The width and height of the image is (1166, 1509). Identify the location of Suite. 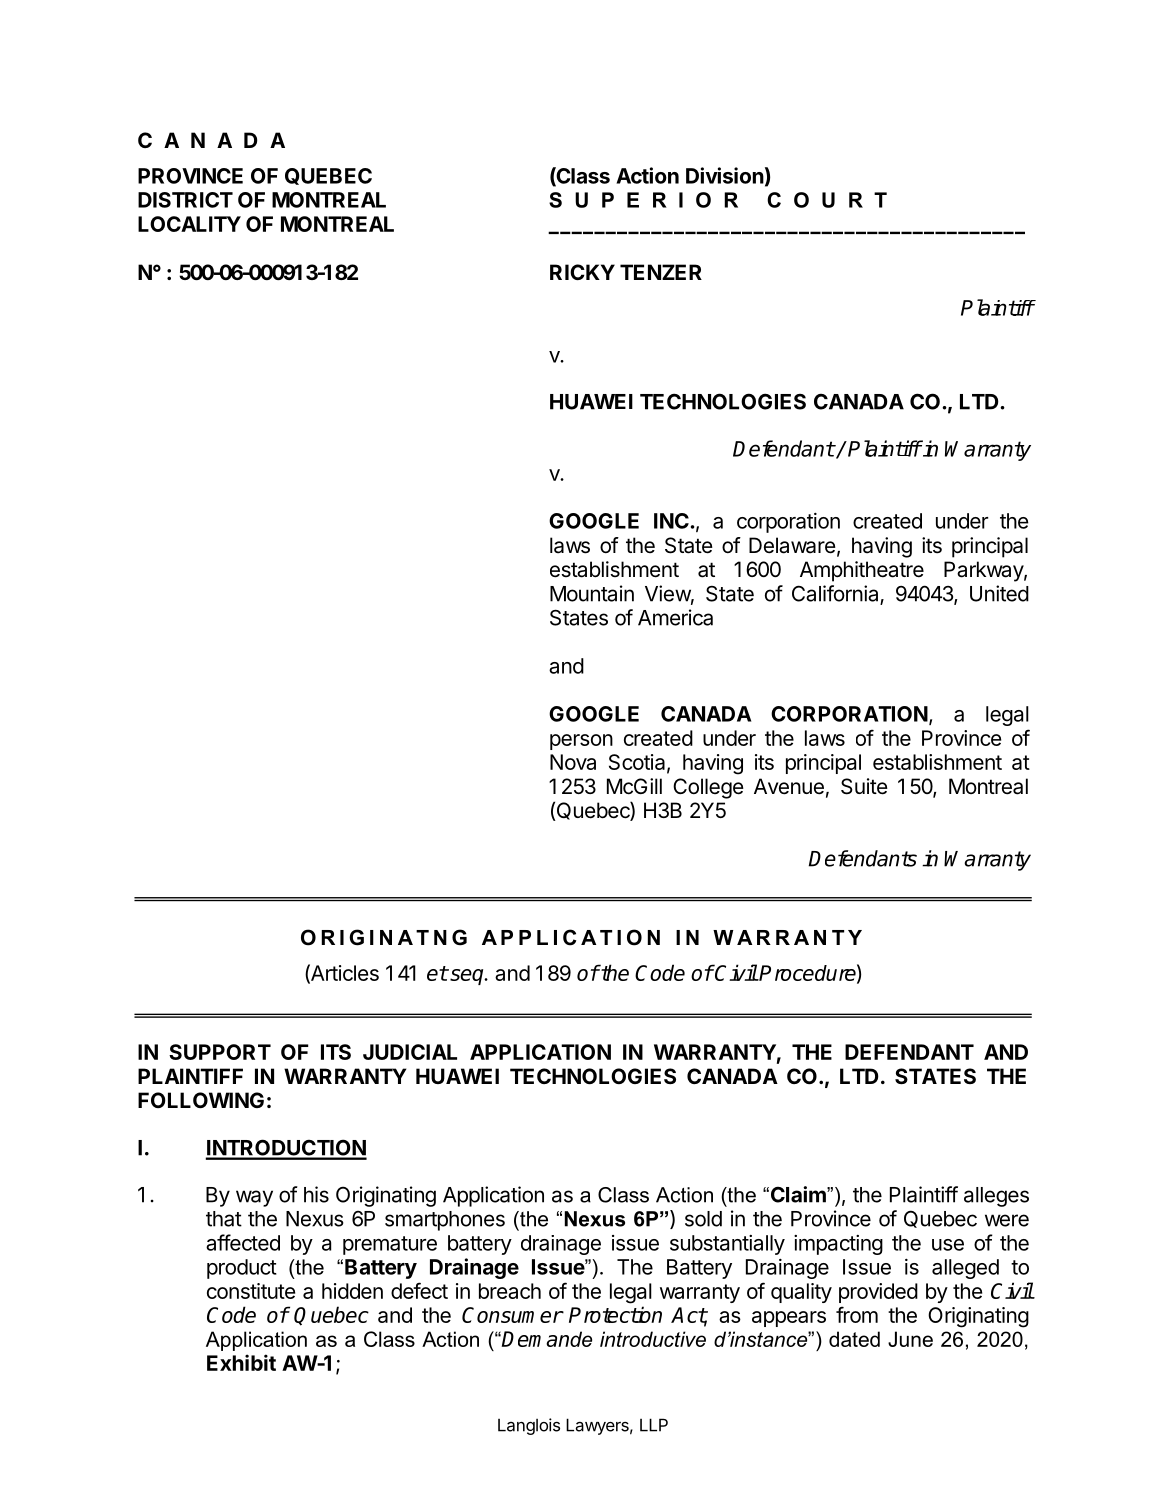
(864, 786).
